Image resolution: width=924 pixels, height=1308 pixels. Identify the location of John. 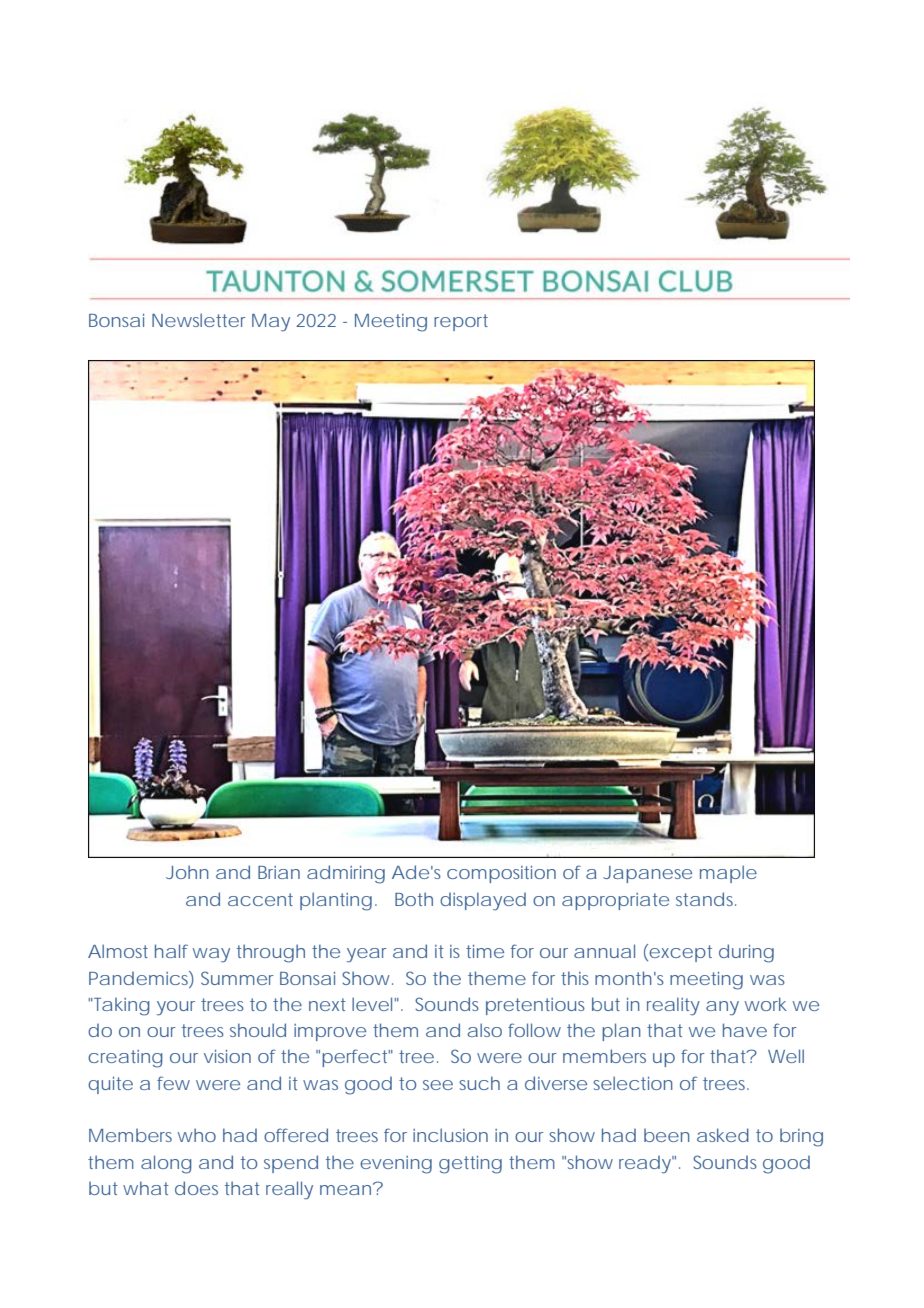
(187, 872).
